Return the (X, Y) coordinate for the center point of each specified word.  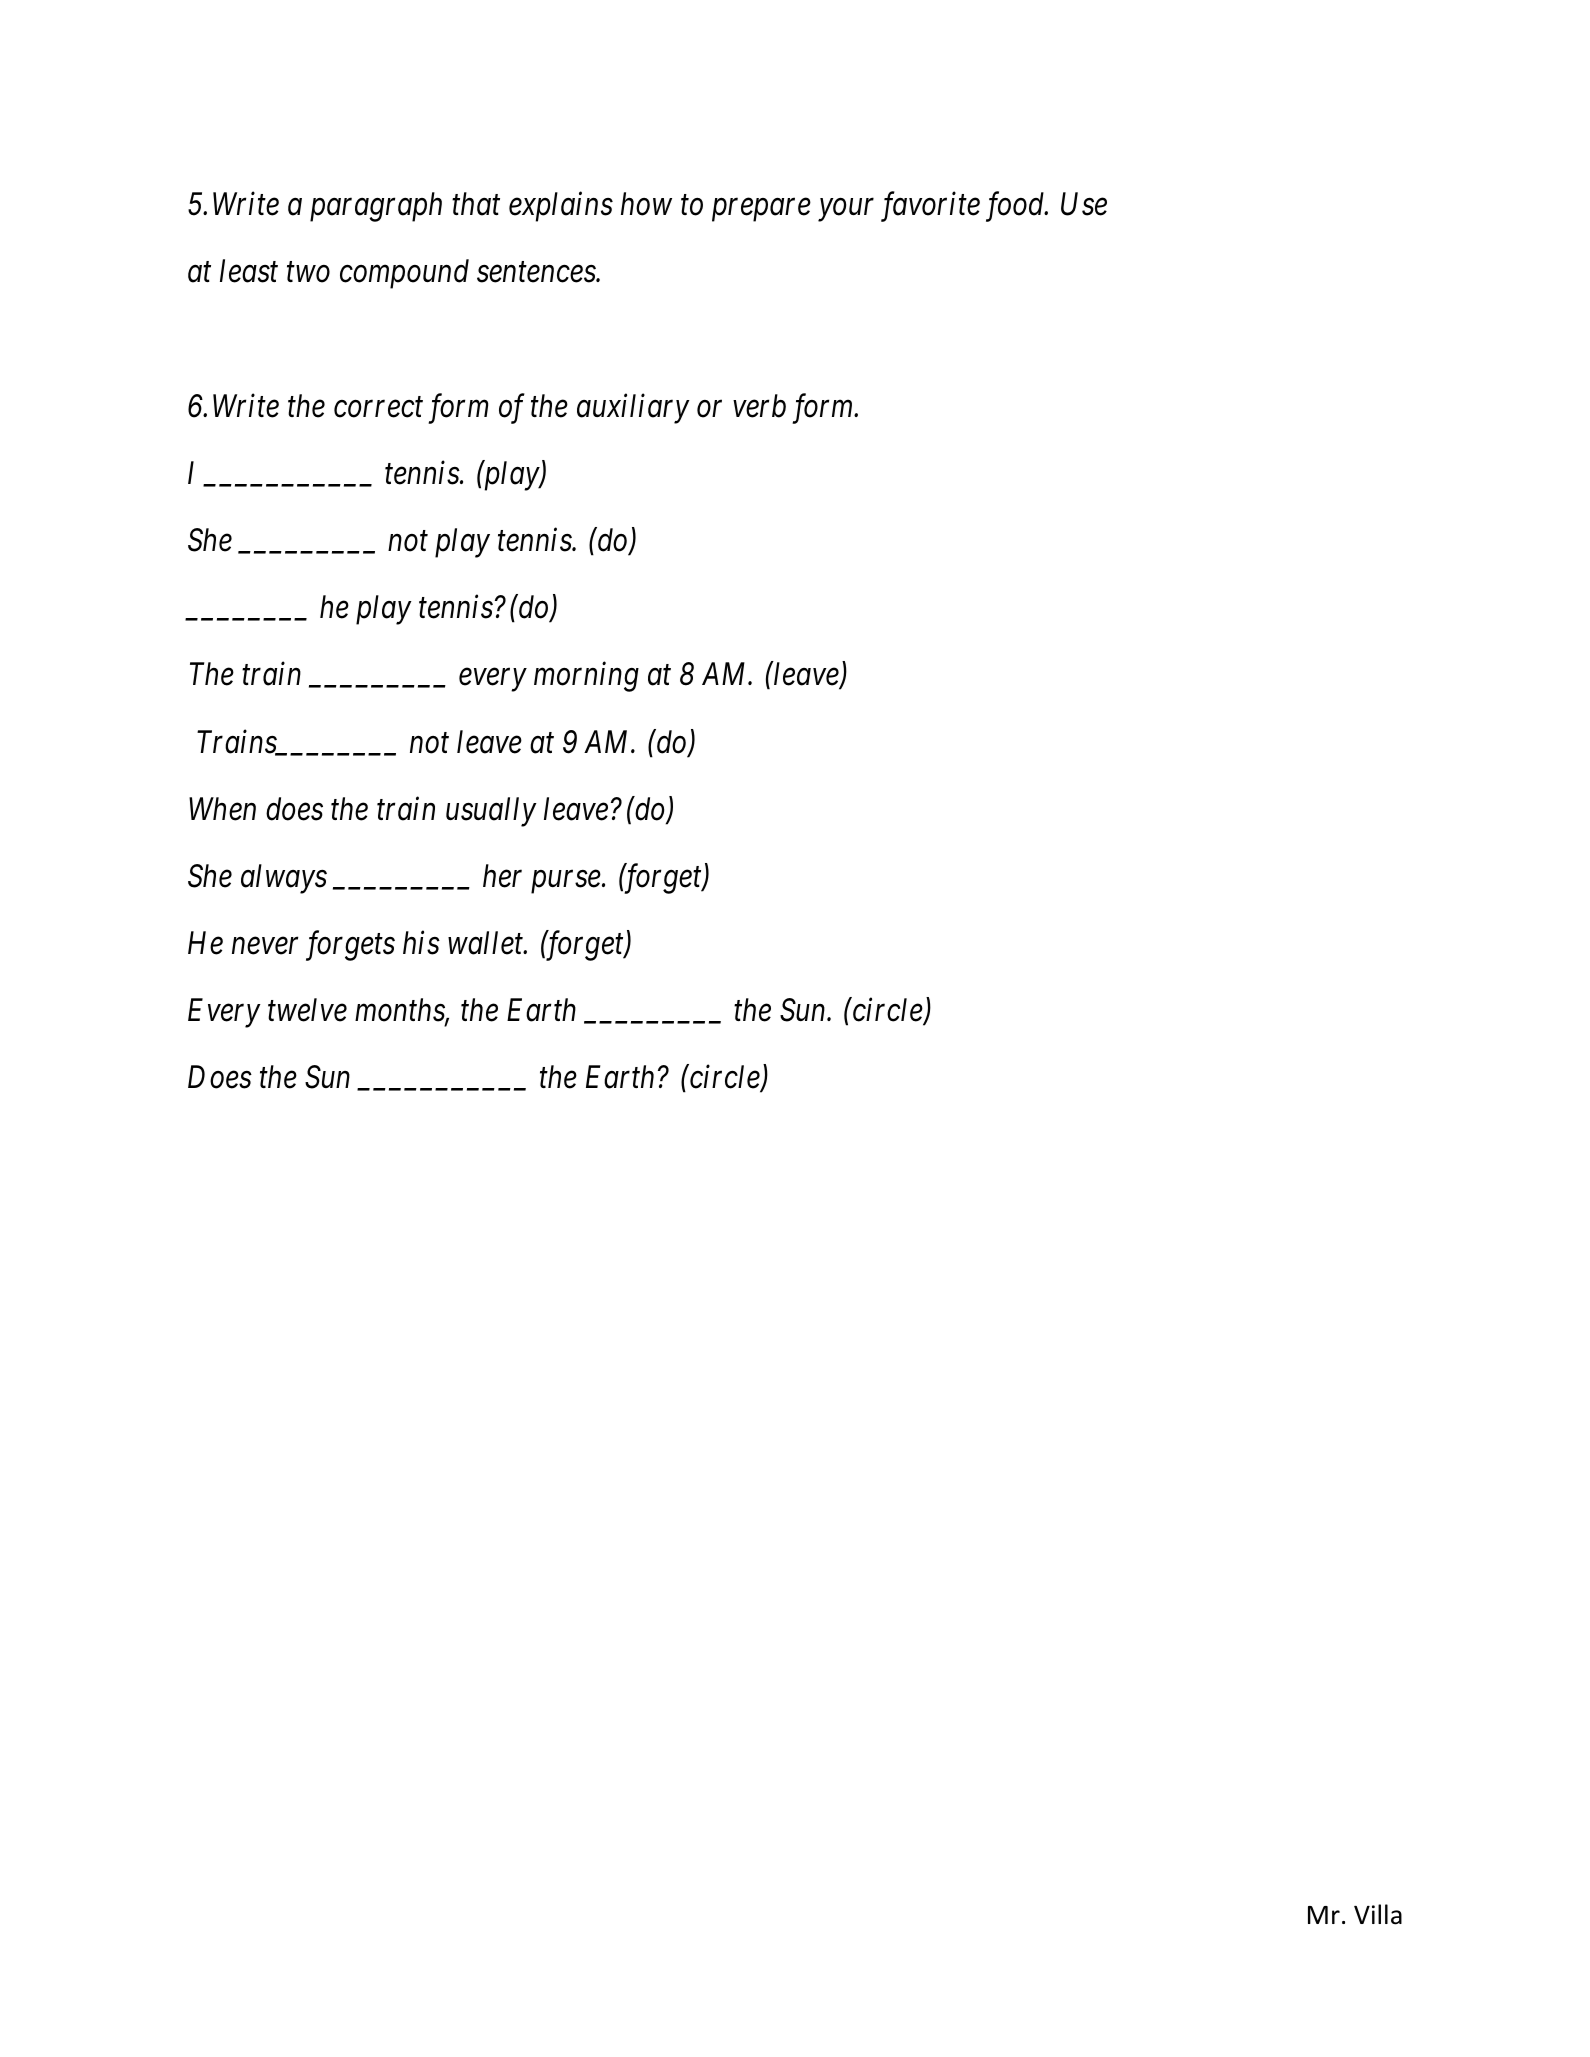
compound (404, 274)
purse (566, 882)
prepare (761, 210)
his (421, 943)
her (502, 876)
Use (1084, 204)
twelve (307, 1010)
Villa (1378, 1914)
